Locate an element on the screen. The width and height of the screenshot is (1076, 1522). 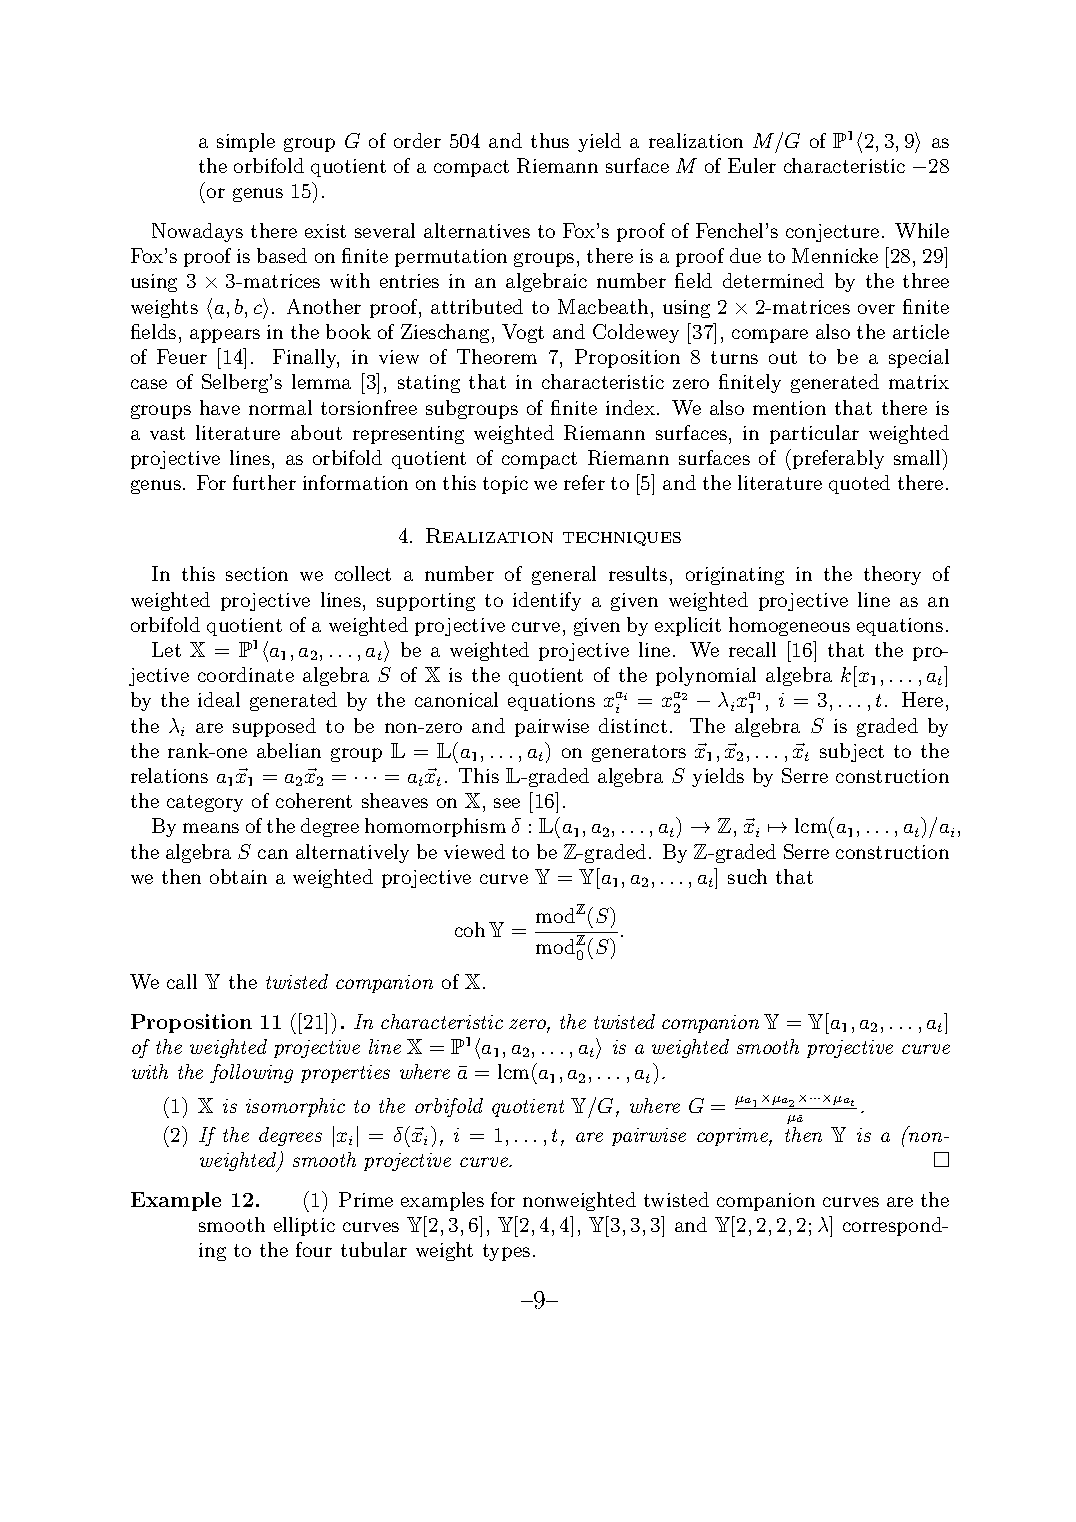
subject is located at coordinates (852, 752).
